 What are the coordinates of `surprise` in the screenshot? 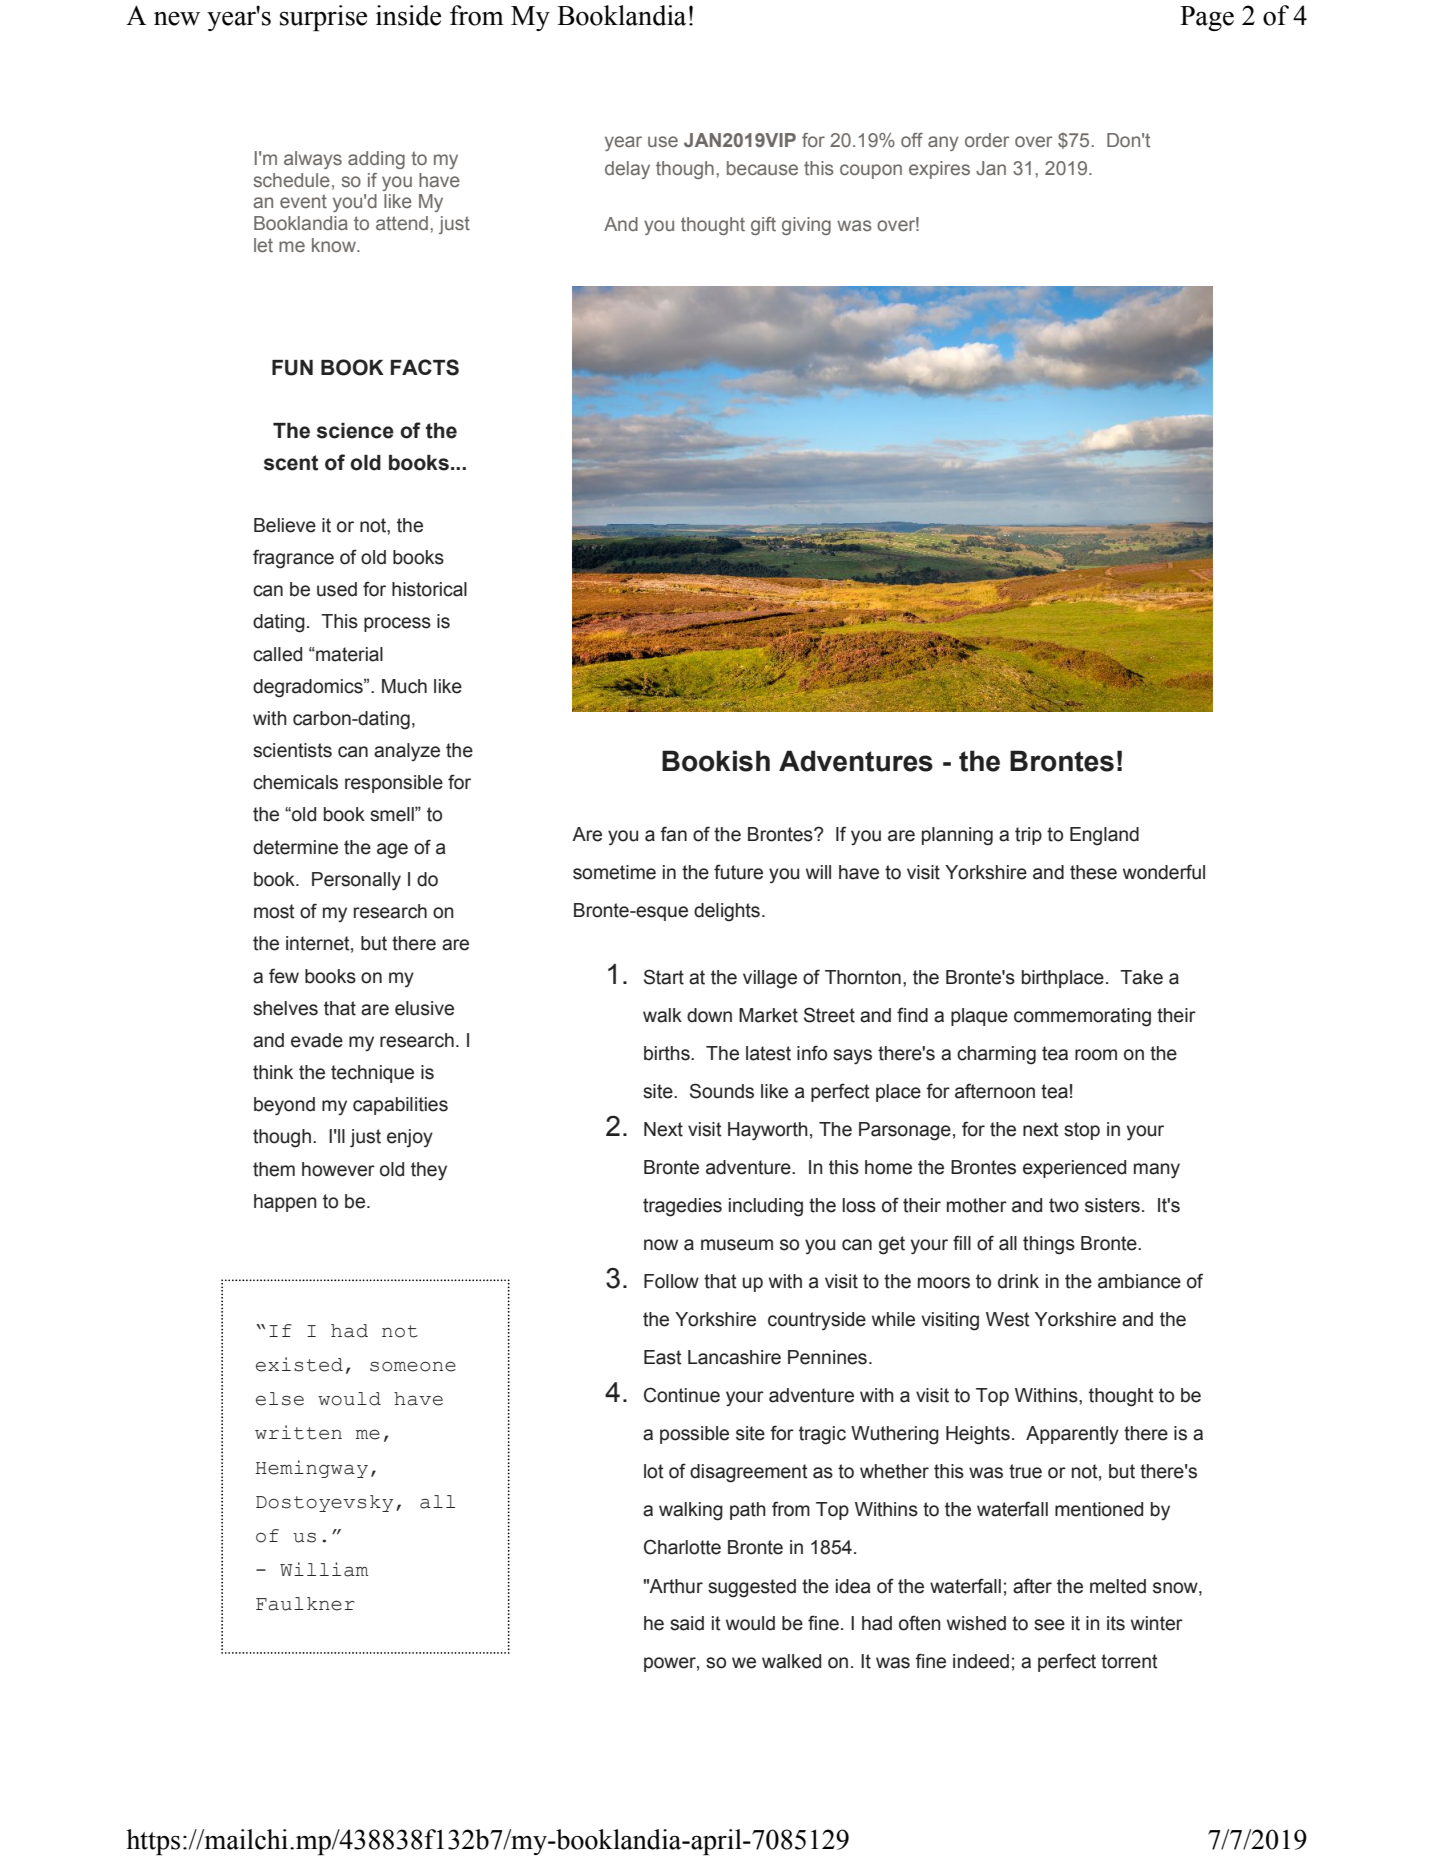 It's located at (323, 18).
